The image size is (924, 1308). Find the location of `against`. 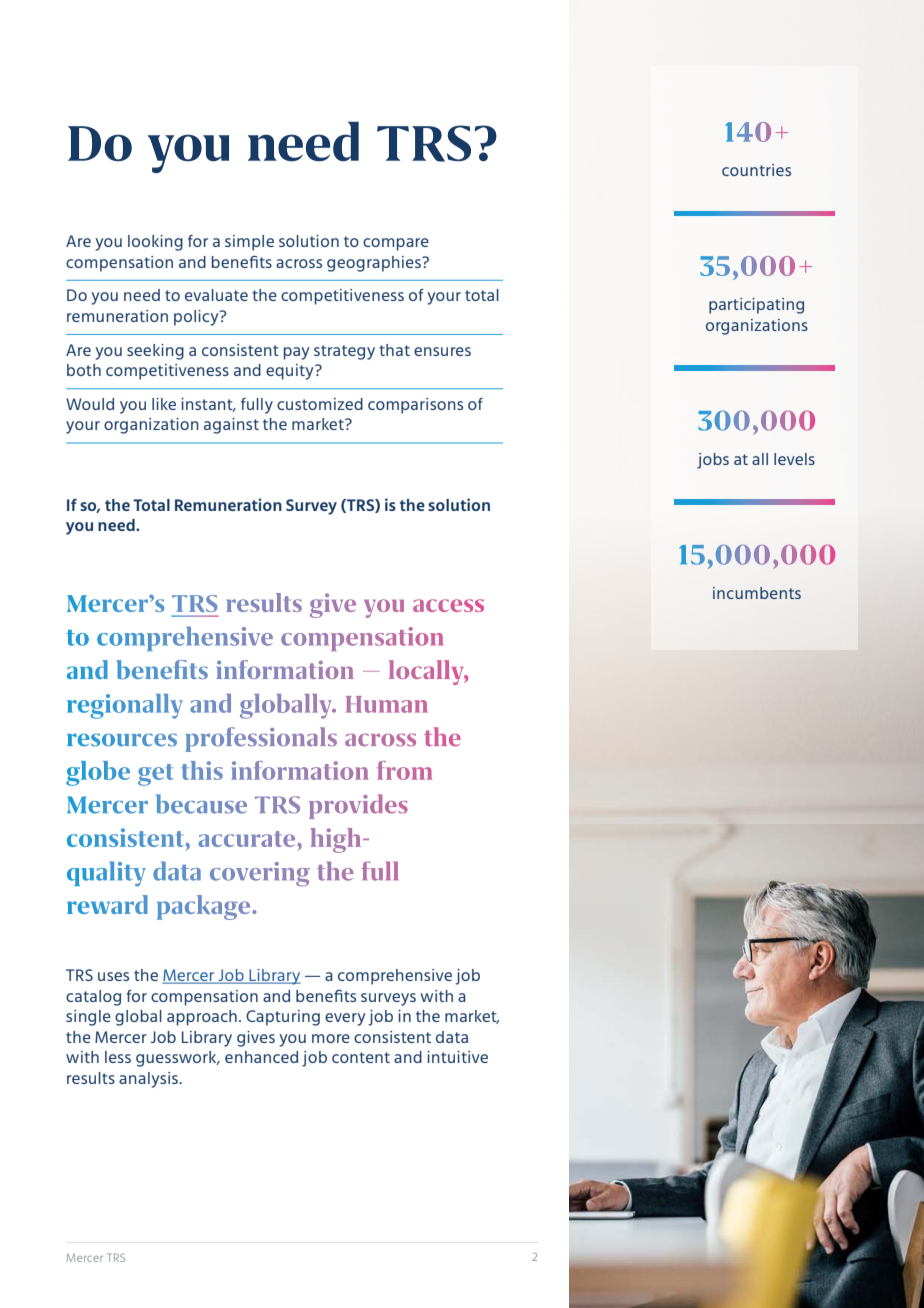

against is located at coordinates (231, 426).
